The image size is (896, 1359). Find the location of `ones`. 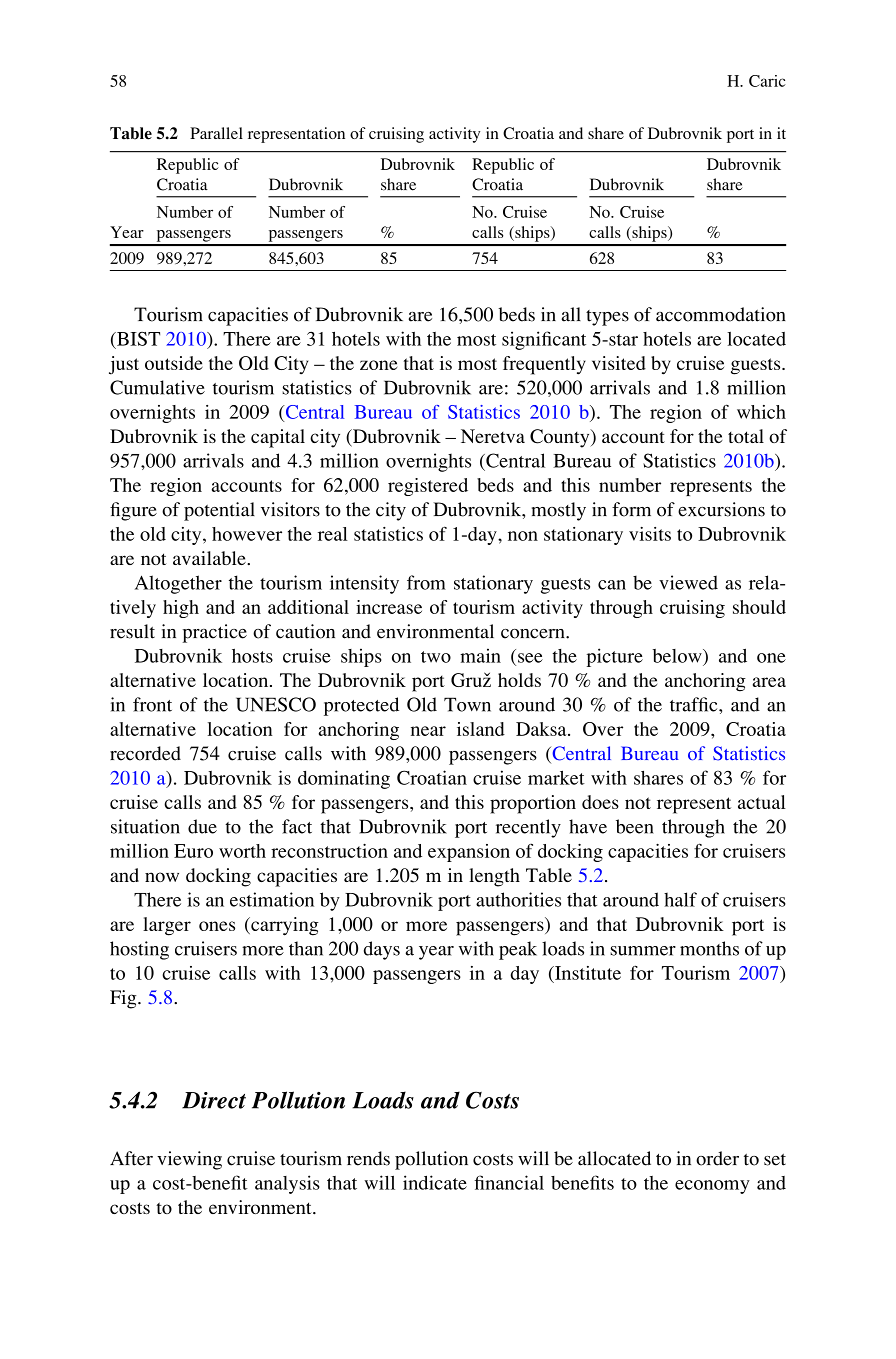

ones is located at coordinates (217, 926).
